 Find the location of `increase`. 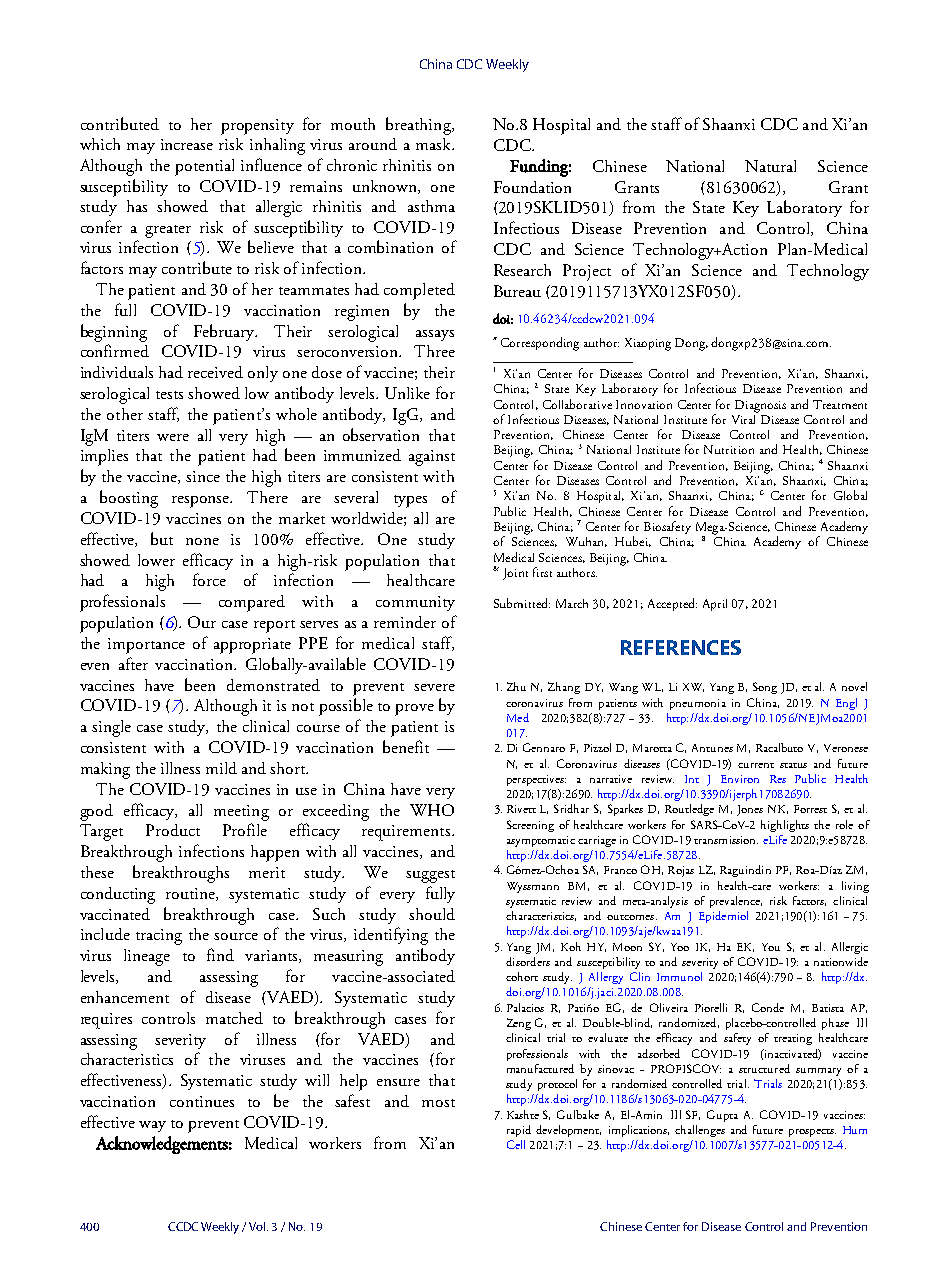

increase is located at coordinates (187, 144).
